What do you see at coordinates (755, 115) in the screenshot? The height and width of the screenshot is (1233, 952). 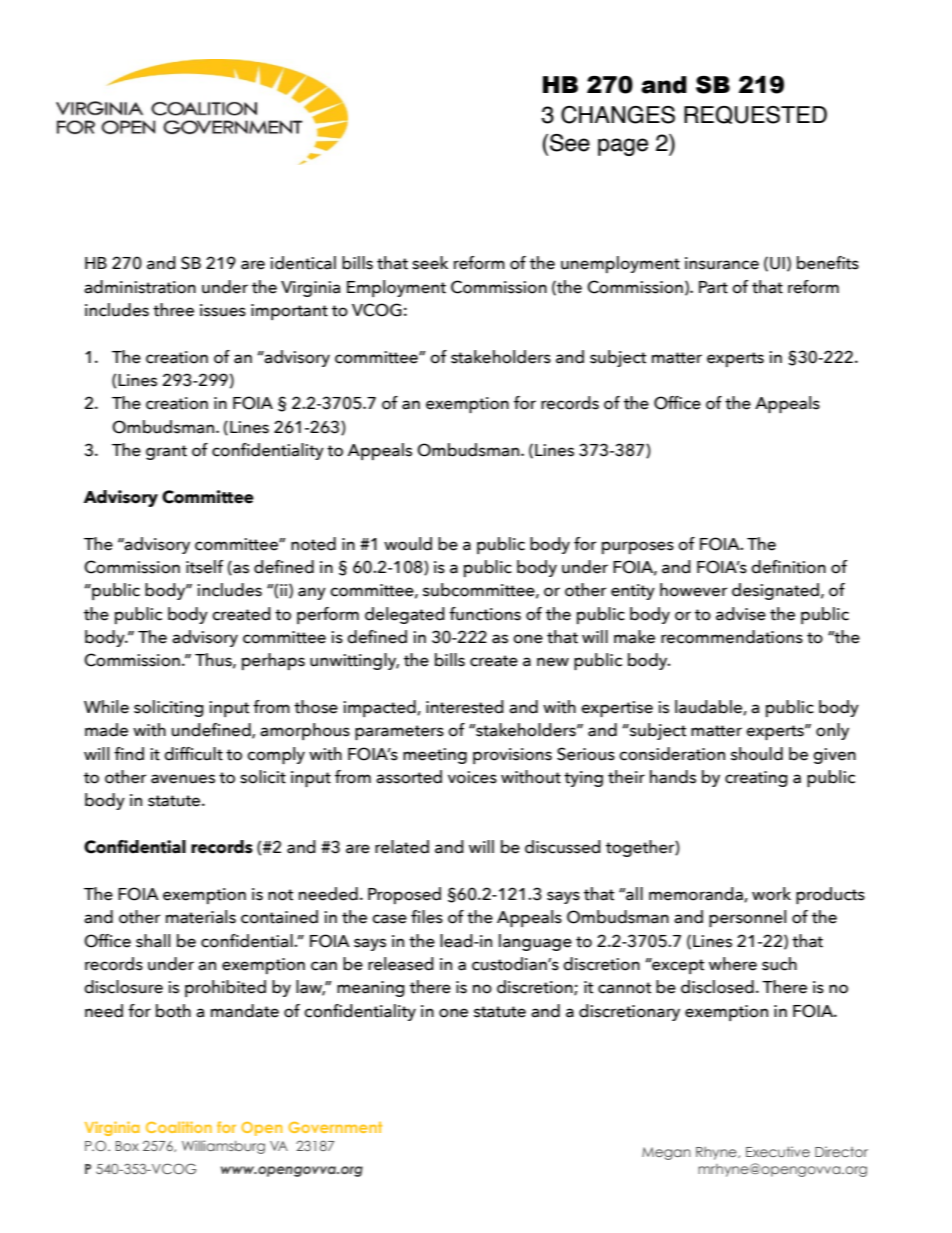 I see `REQUESTED` at bounding box center [755, 115].
